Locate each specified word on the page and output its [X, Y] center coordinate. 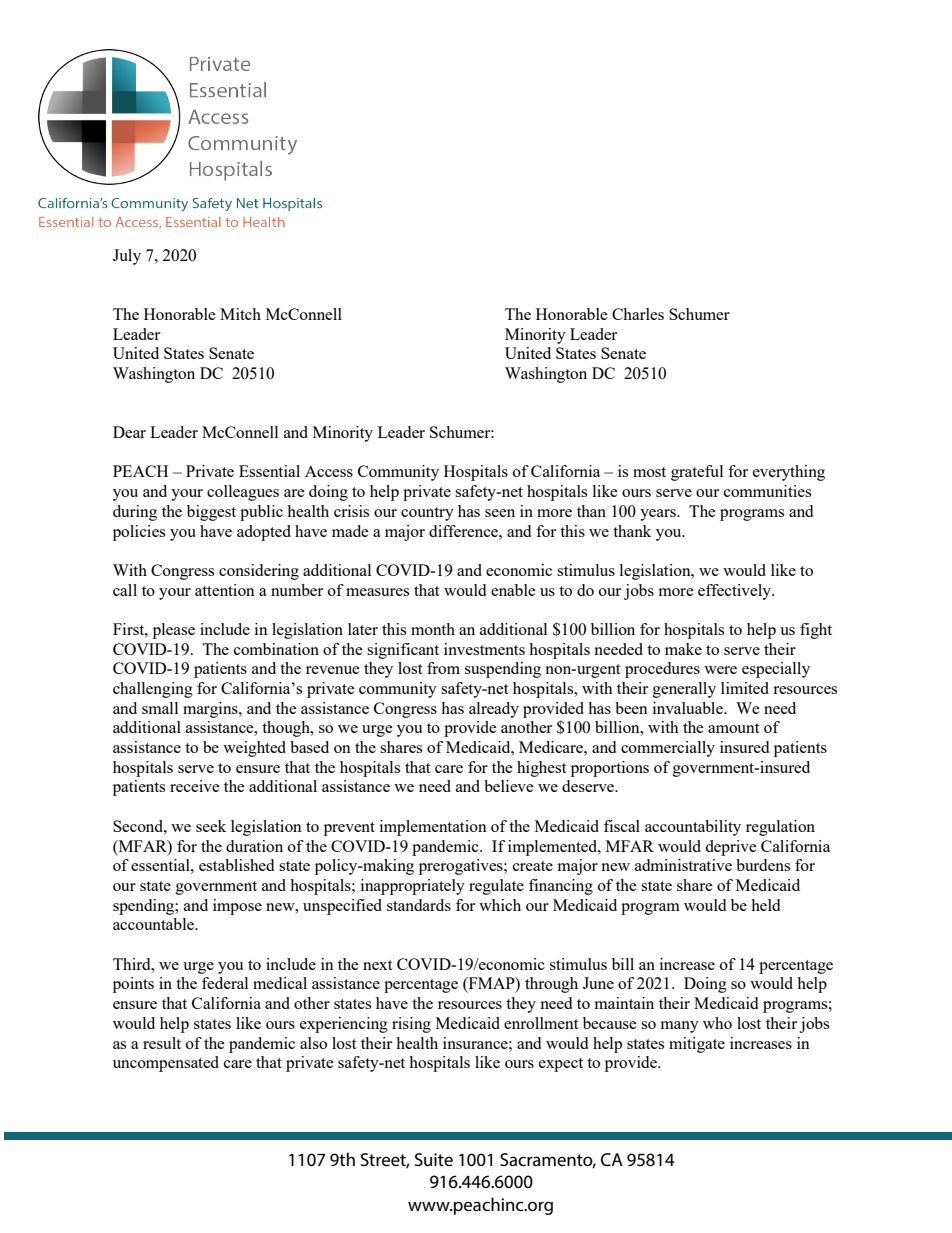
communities [767, 491]
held [765, 905]
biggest [211, 513]
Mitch [240, 314]
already [494, 710]
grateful [697, 473]
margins [211, 710]
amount [733, 728]
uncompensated [166, 1064]
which [500, 905]
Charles [638, 314]
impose [237, 907]
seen [500, 513]
